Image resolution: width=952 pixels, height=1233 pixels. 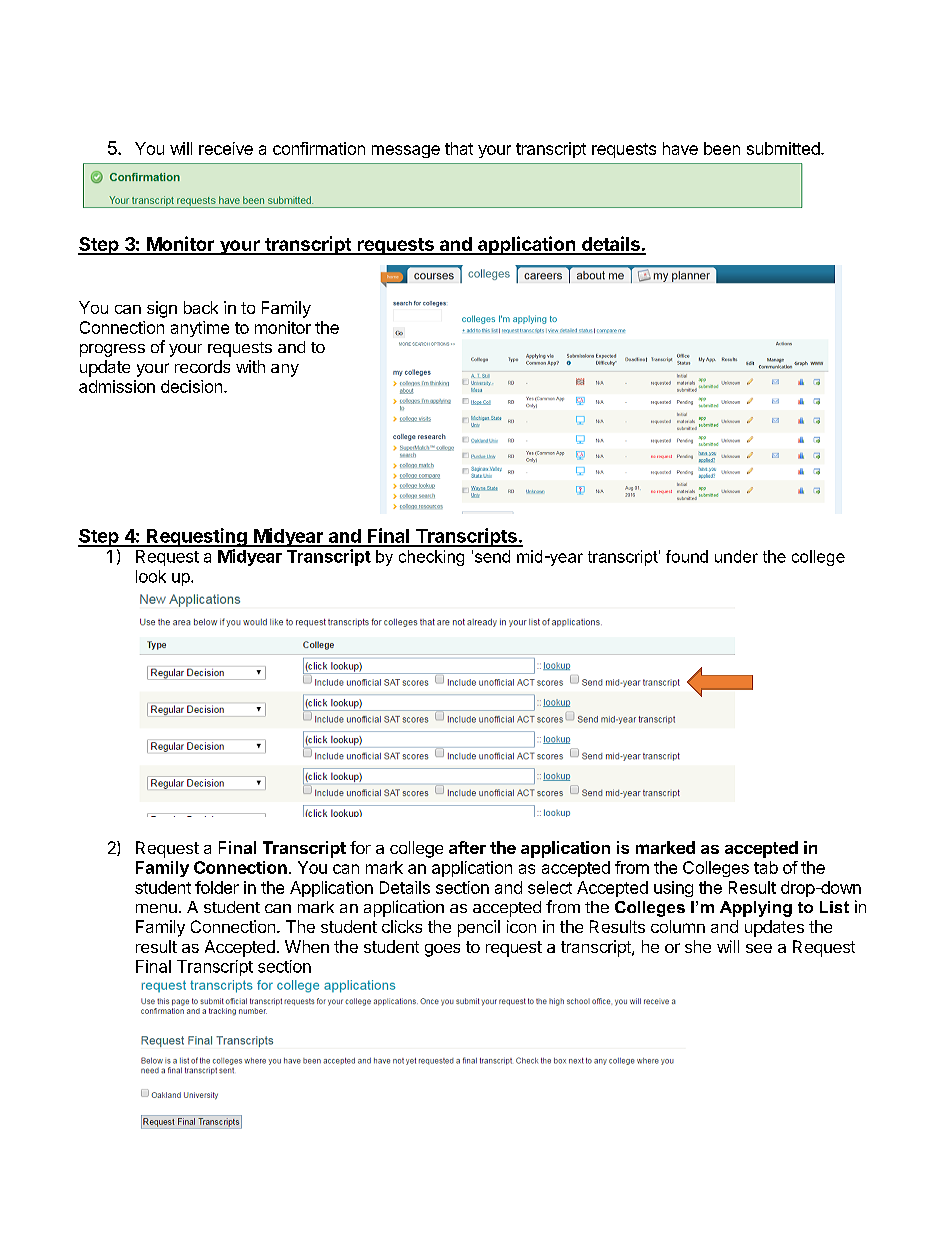 What do you see at coordinates (722, 148) in the document?
I see `been` at bounding box center [722, 148].
